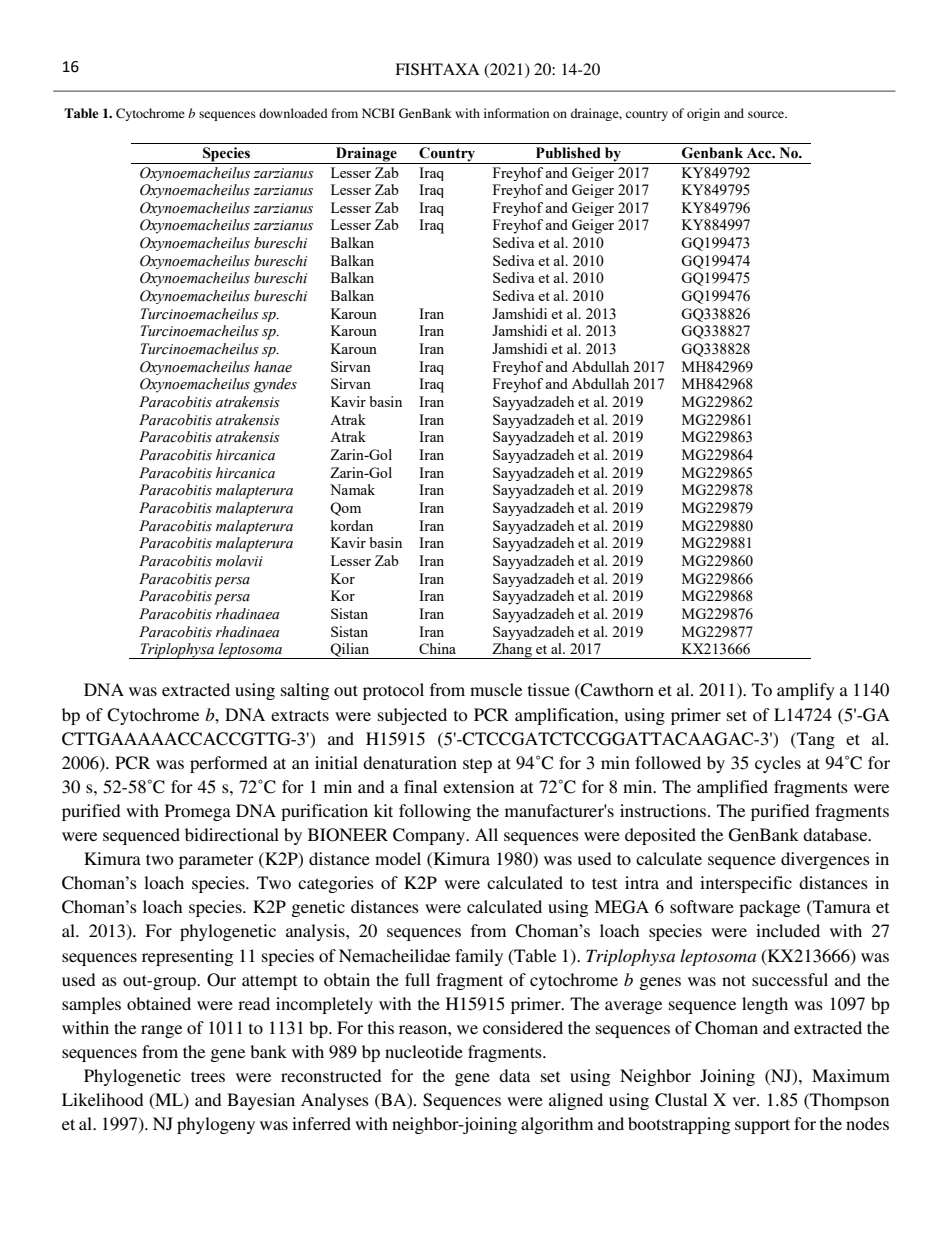 This document has width=952, height=1233. I want to click on information, so click(516, 113).
